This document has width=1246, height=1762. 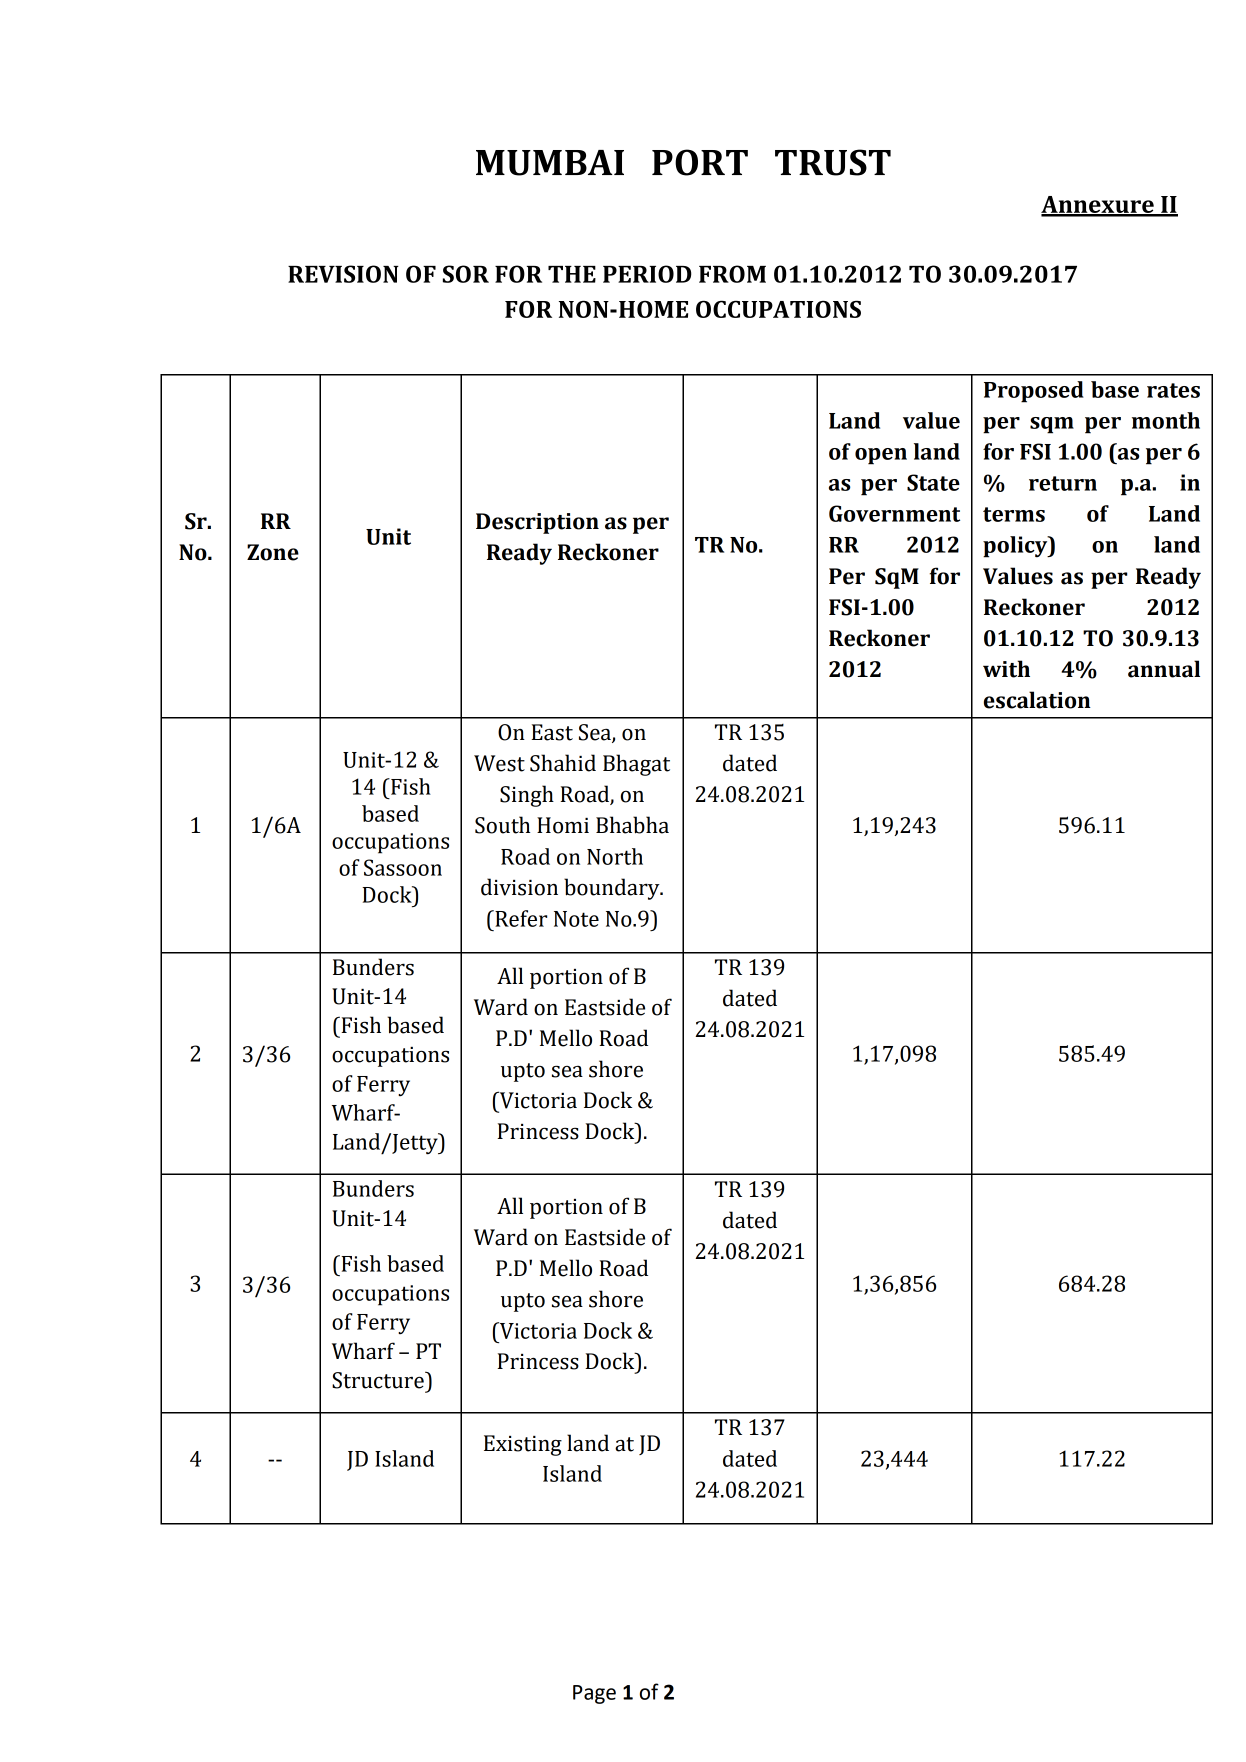 What do you see at coordinates (379, 1380) in the document?
I see `Structure` at bounding box center [379, 1380].
